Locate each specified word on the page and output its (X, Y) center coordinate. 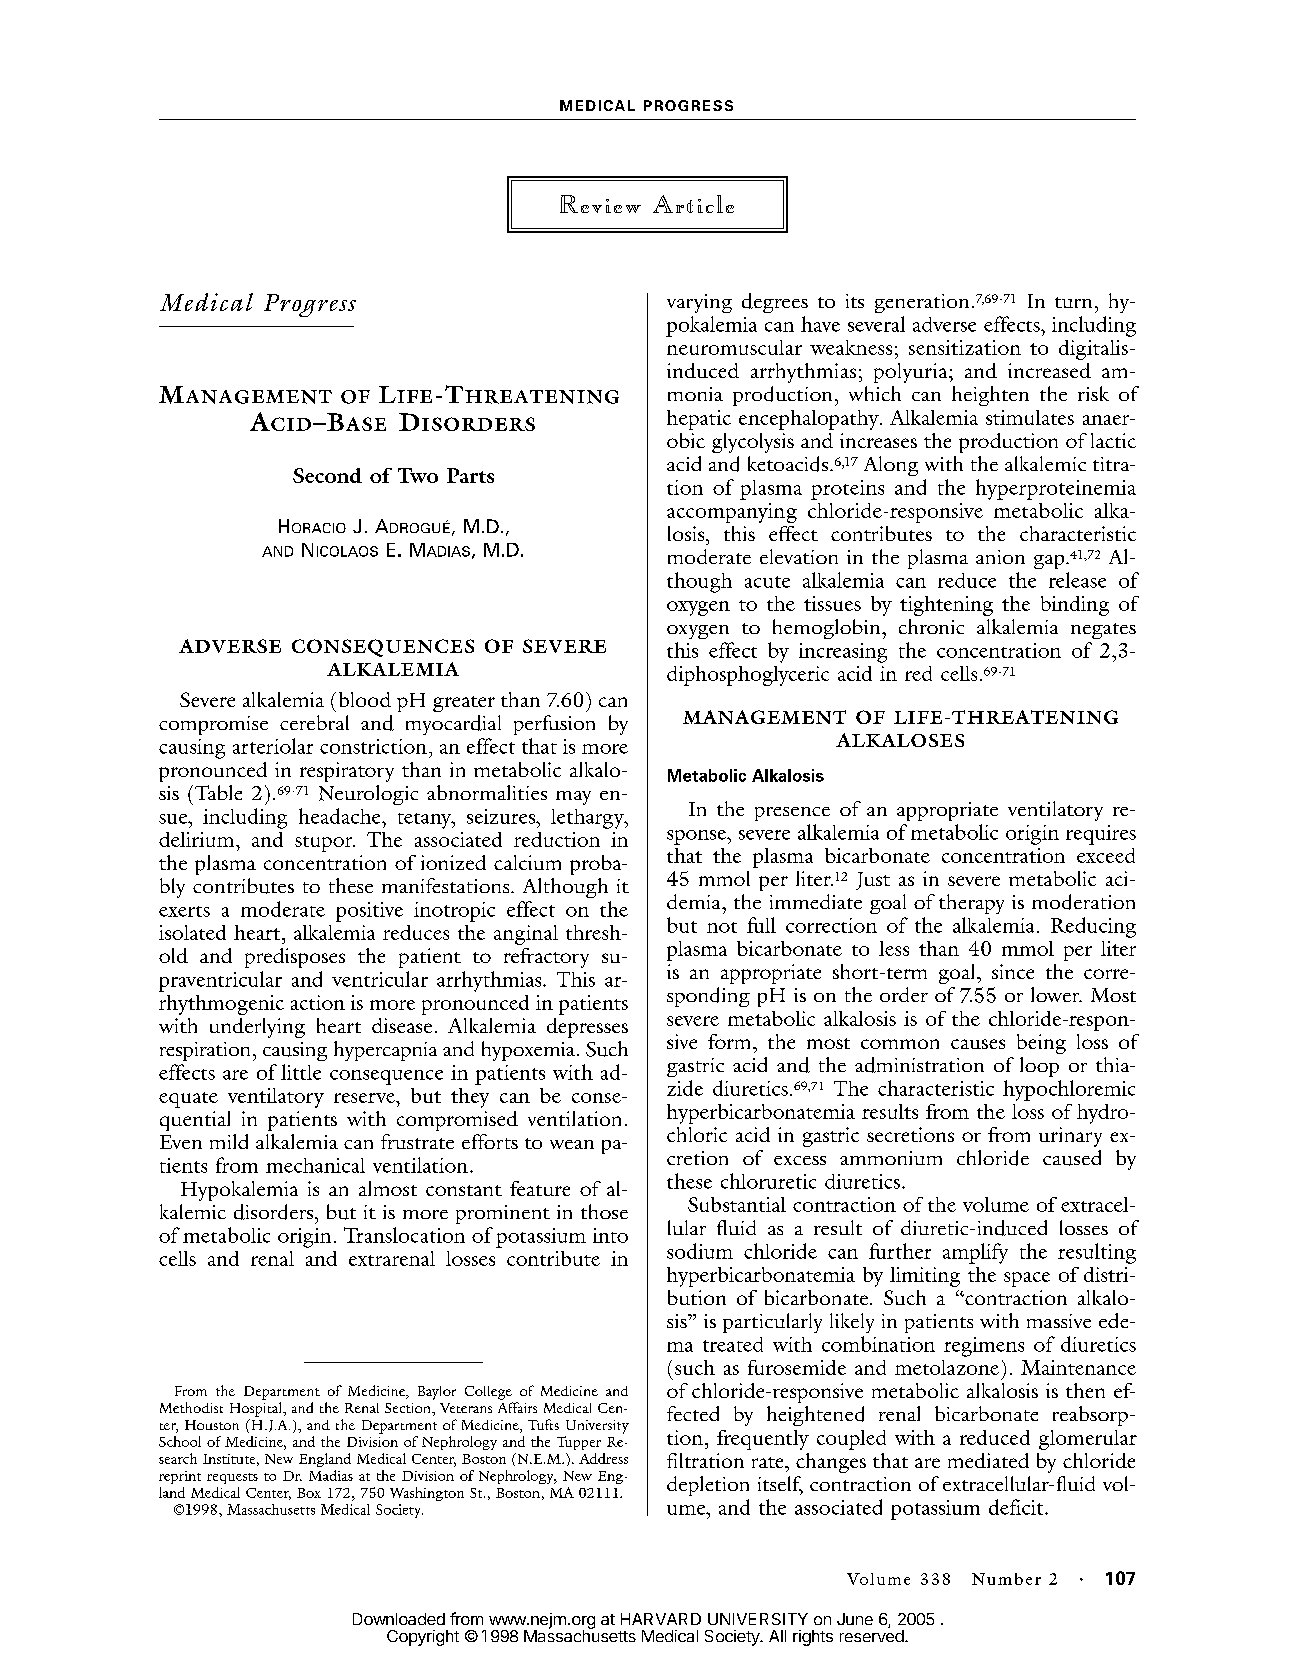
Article (693, 204)
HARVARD (661, 1619)
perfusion (554, 725)
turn (1073, 302)
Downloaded (399, 1619)
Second (327, 475)
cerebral (314, 722)
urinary (1070, 1137)
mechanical (315, 1165)
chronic (931, 626)
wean (572, 1144)
